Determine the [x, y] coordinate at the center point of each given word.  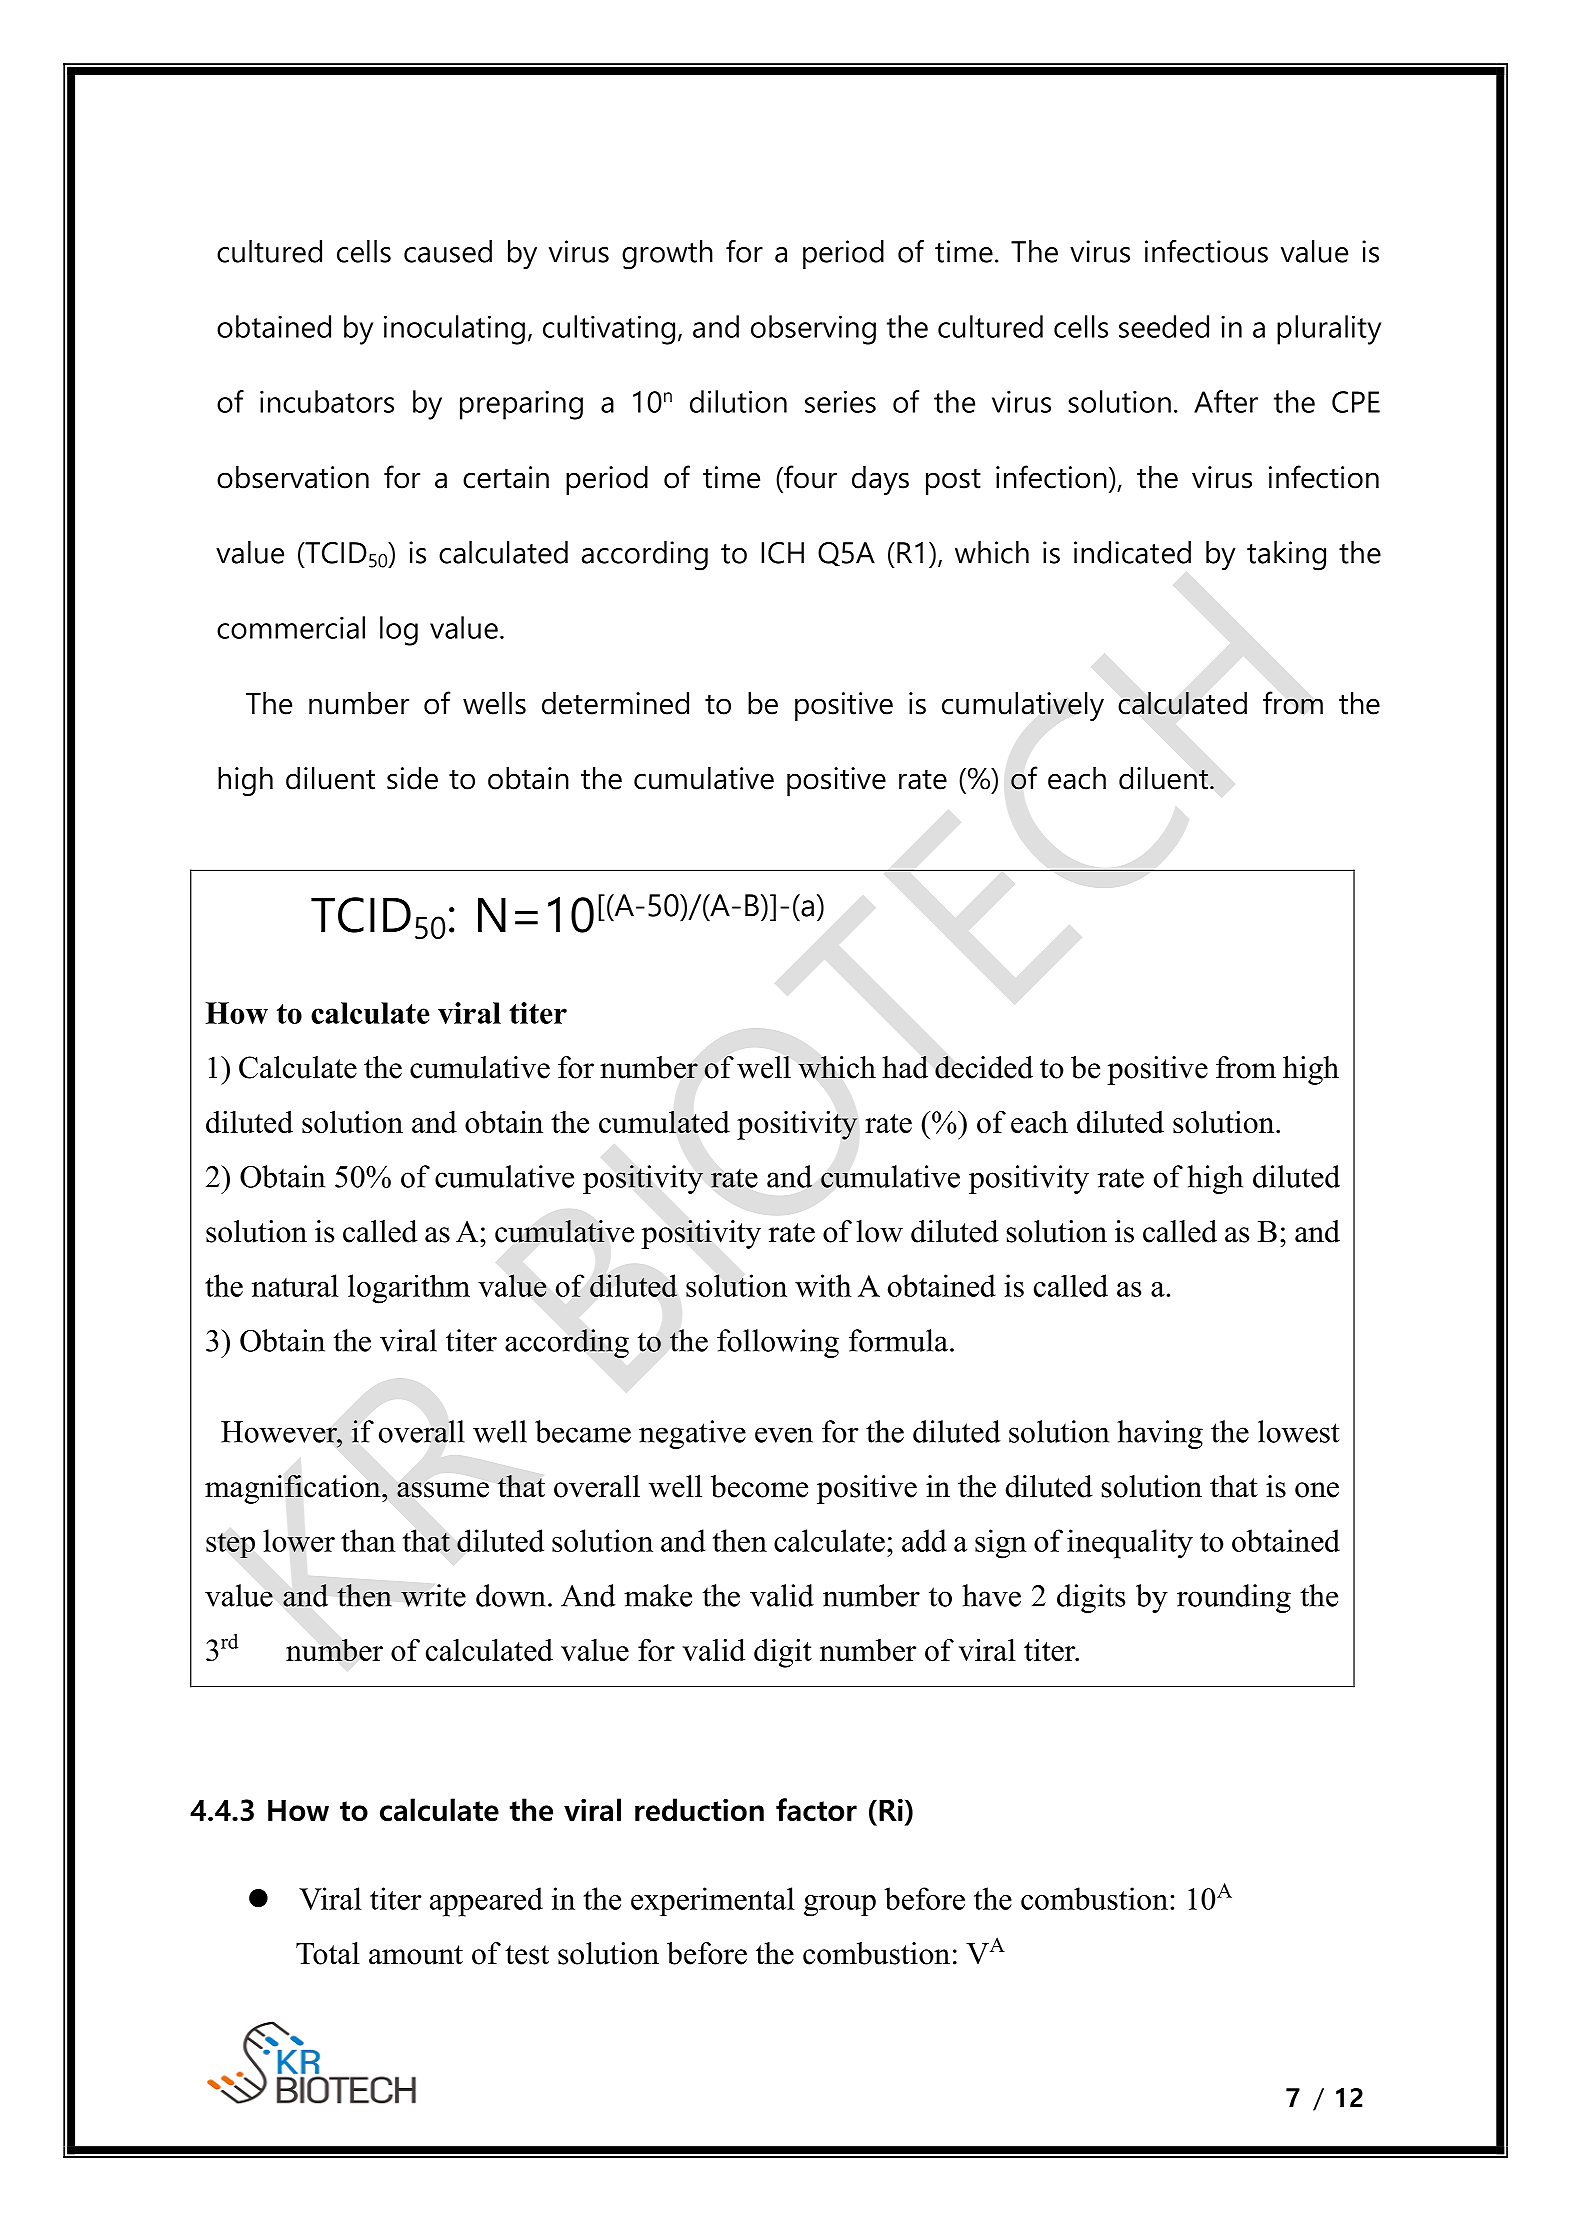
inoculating [454, 330]
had [905, 1067]
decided [984, 1067]
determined [615, 703]
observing [813, 330]
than [368, 1540]
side [412, 778]
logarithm [409, 1289]
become [759, 1486]
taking [1286, 556]
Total [328, 1953]
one [1317, 1490]
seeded [1164, 326]
